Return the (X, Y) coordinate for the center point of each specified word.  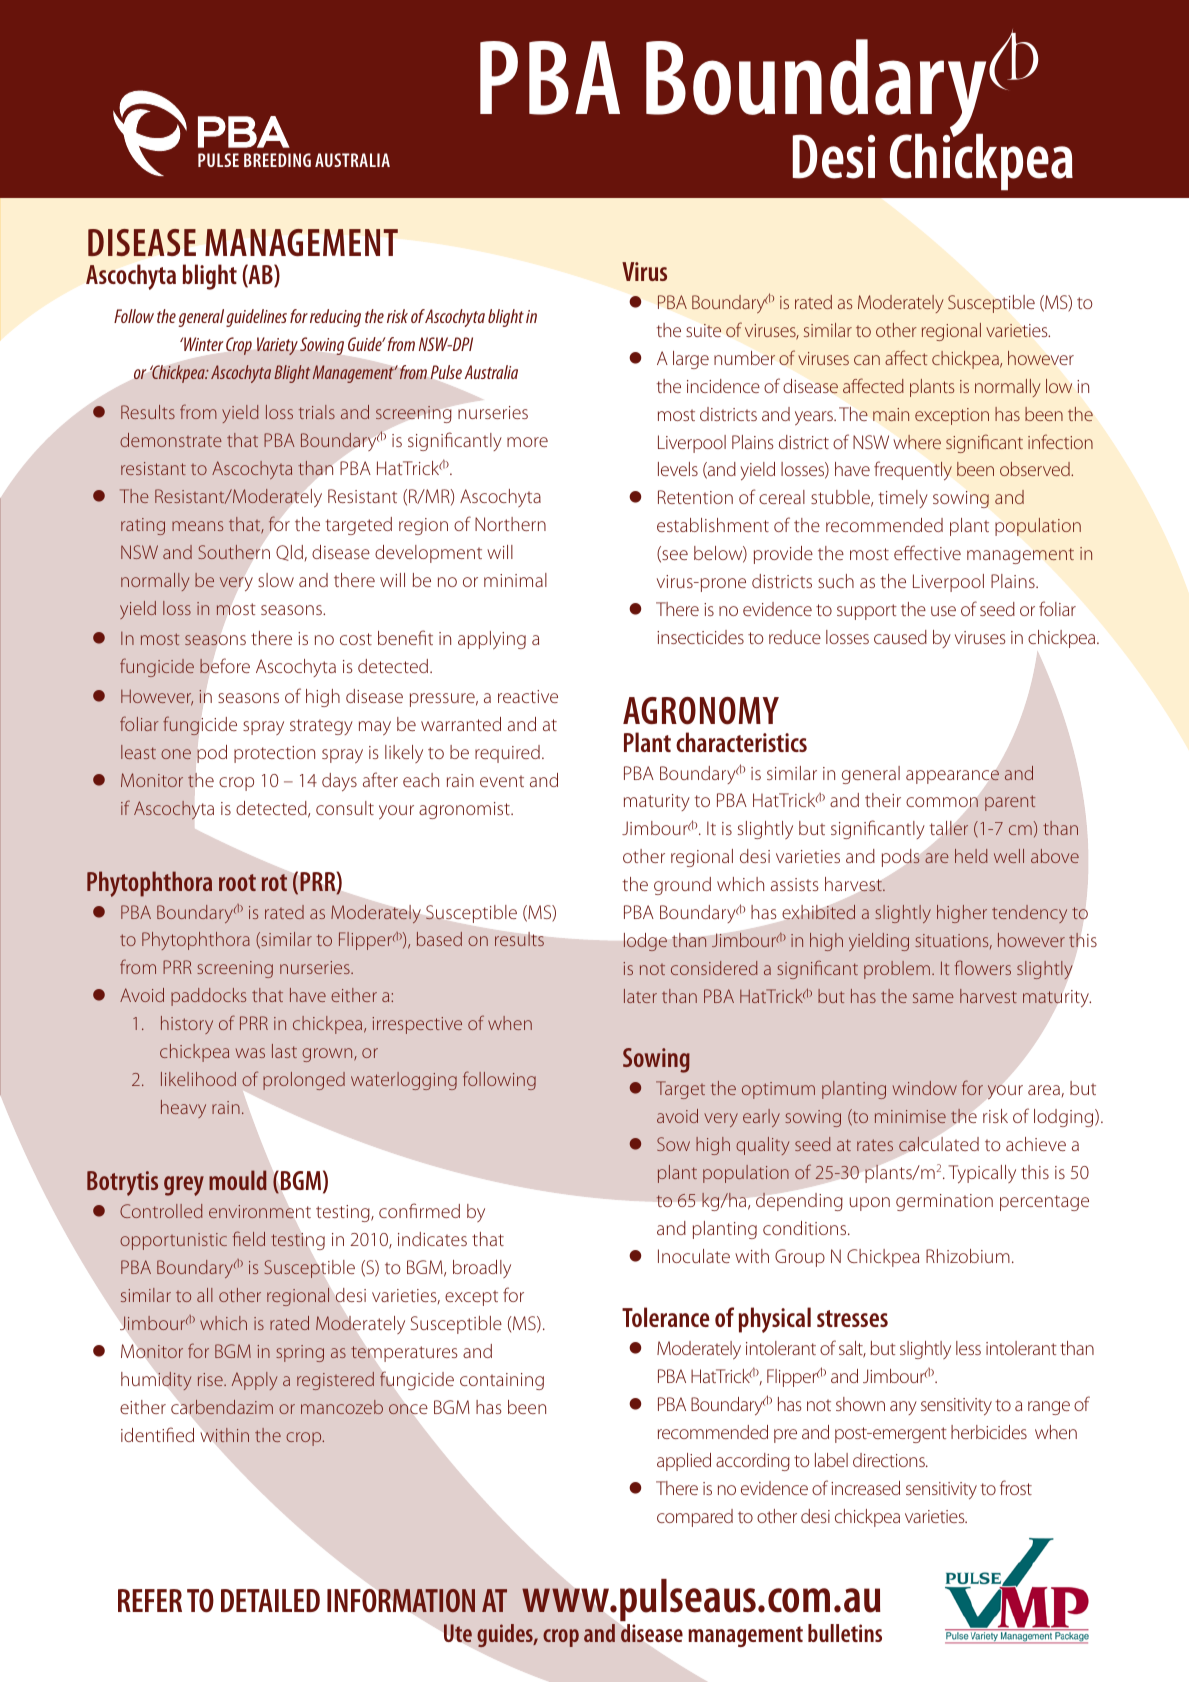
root (237, 882)
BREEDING (277, 160)
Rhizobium (968, 1256)
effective (927, 552)
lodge (645, 942)
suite (703, 330)
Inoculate (694, 1256)
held (971, 856)
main (891, 414)
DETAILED (270, 1600)
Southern (234, 552)
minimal (515, 580)
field (249, 1238)
